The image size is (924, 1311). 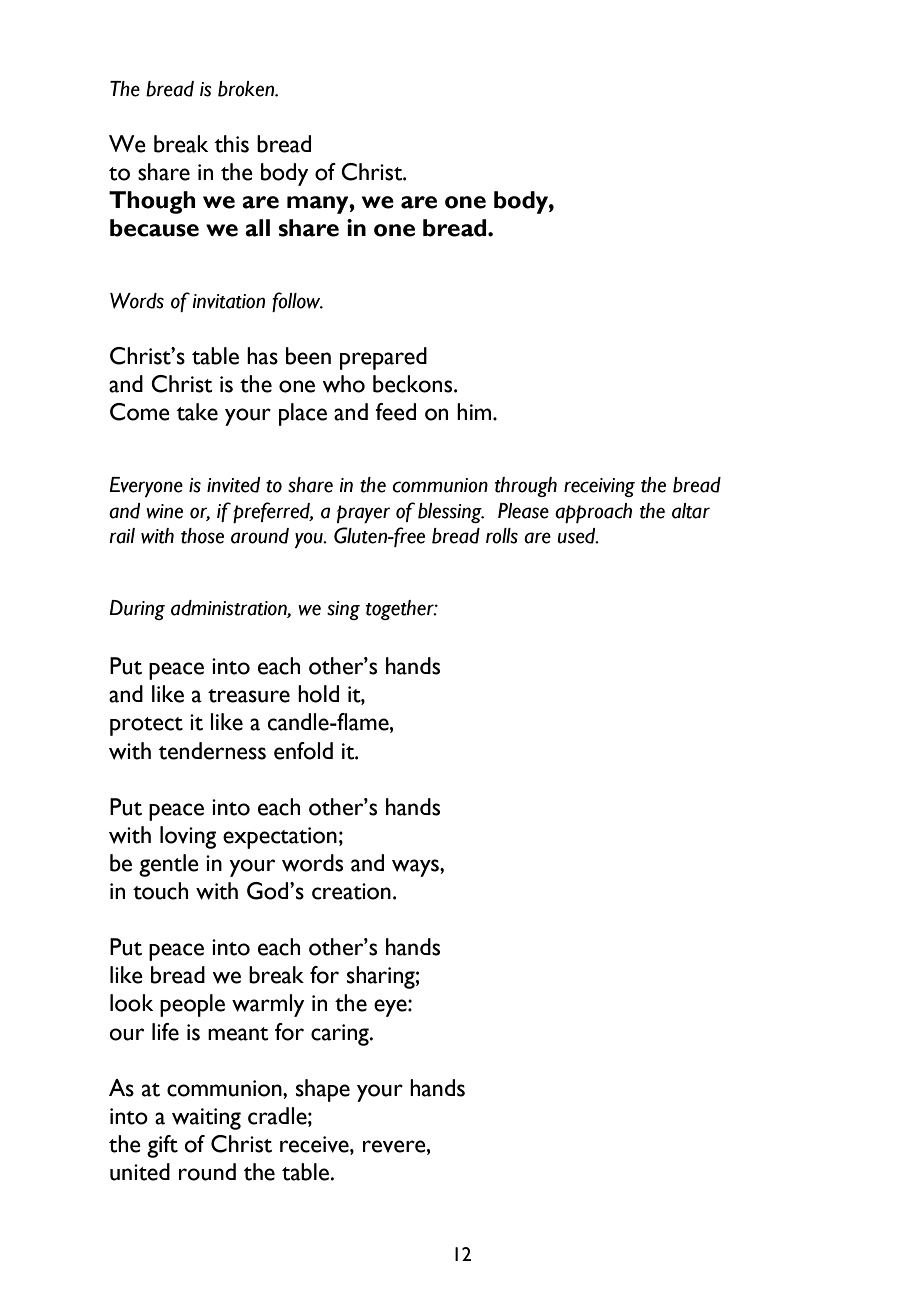 I want to click on take, so click(x=197, y=412).
